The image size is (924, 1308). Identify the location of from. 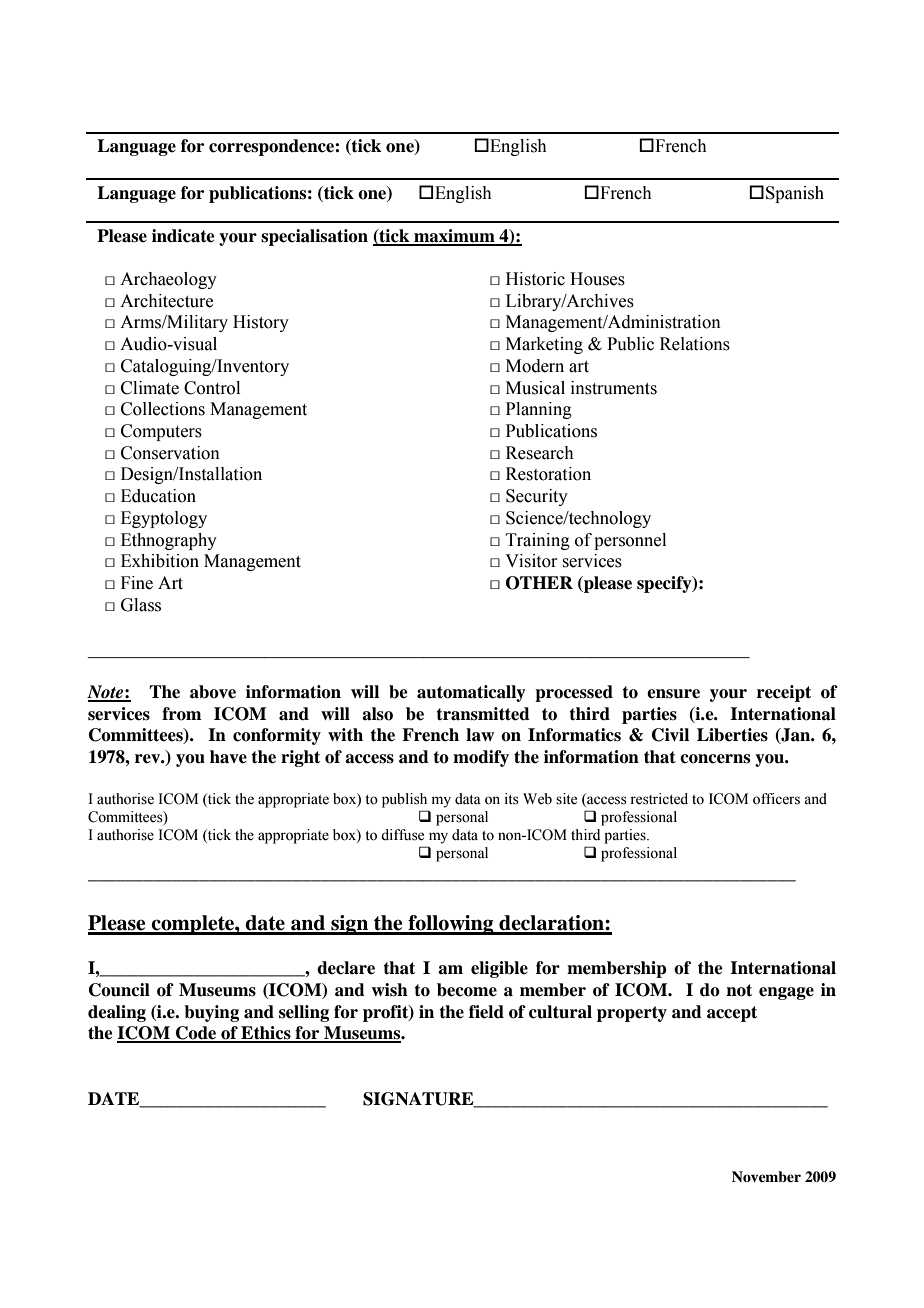
(181, 714).
